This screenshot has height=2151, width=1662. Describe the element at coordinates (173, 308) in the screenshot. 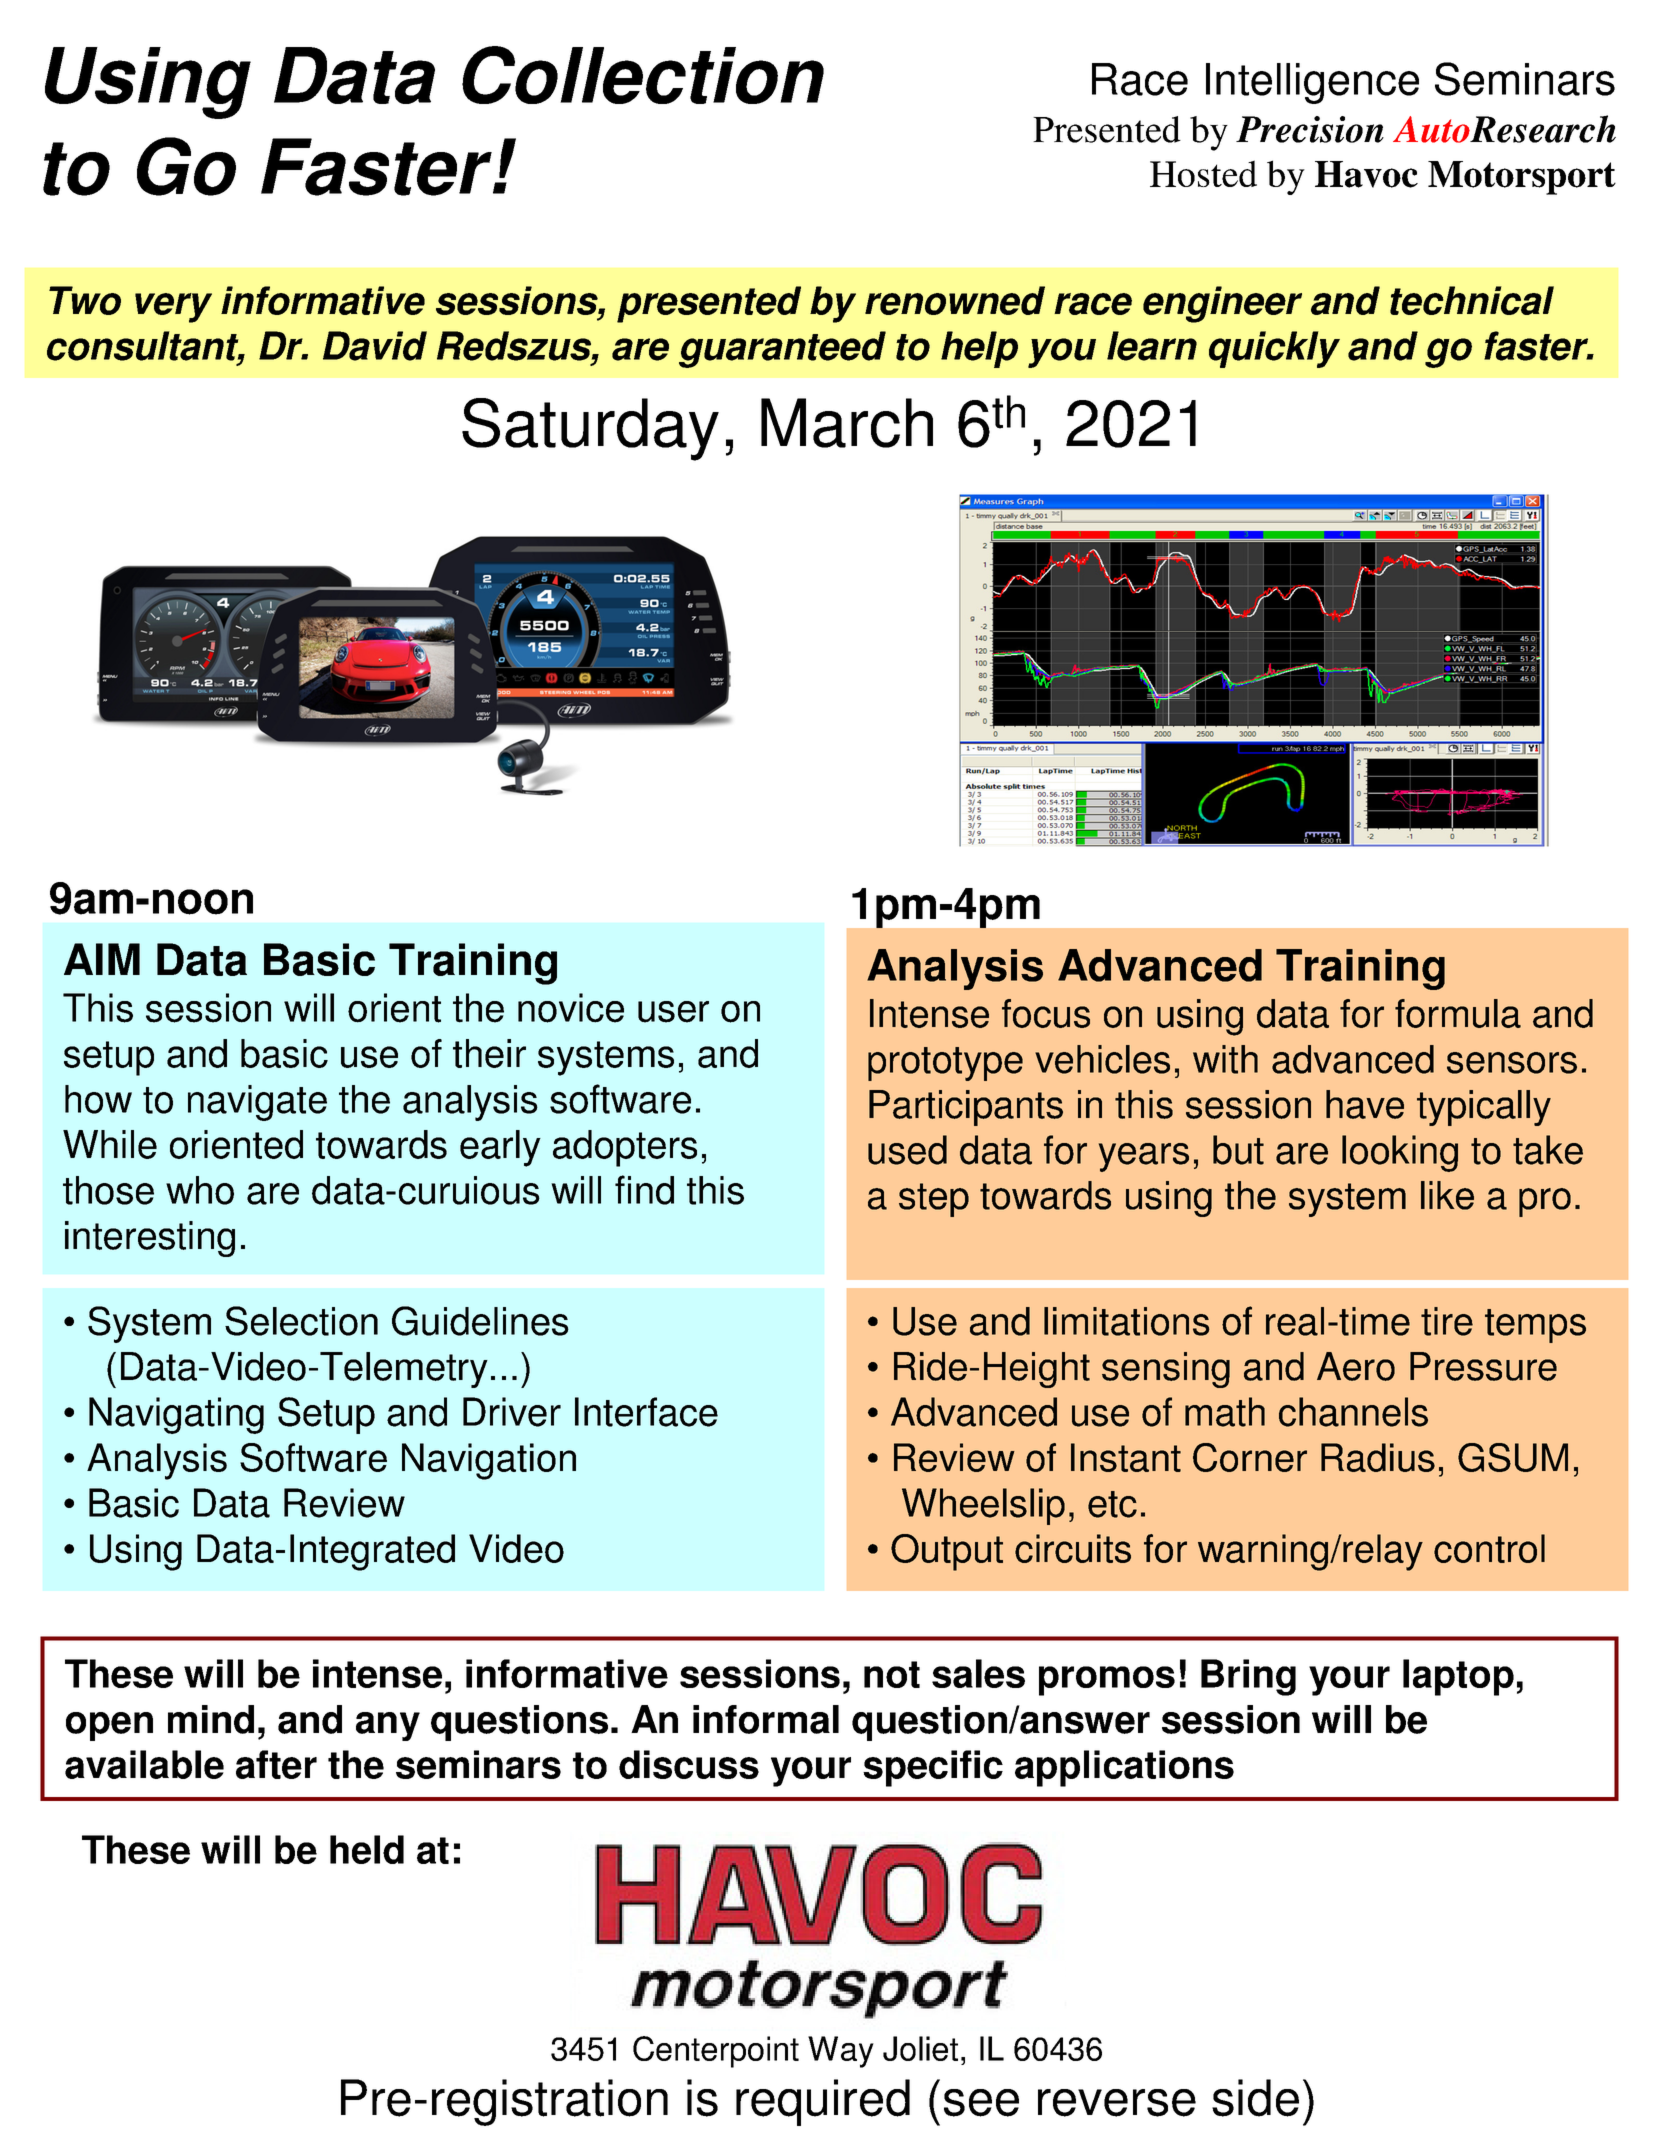

I see `very` at that location.
